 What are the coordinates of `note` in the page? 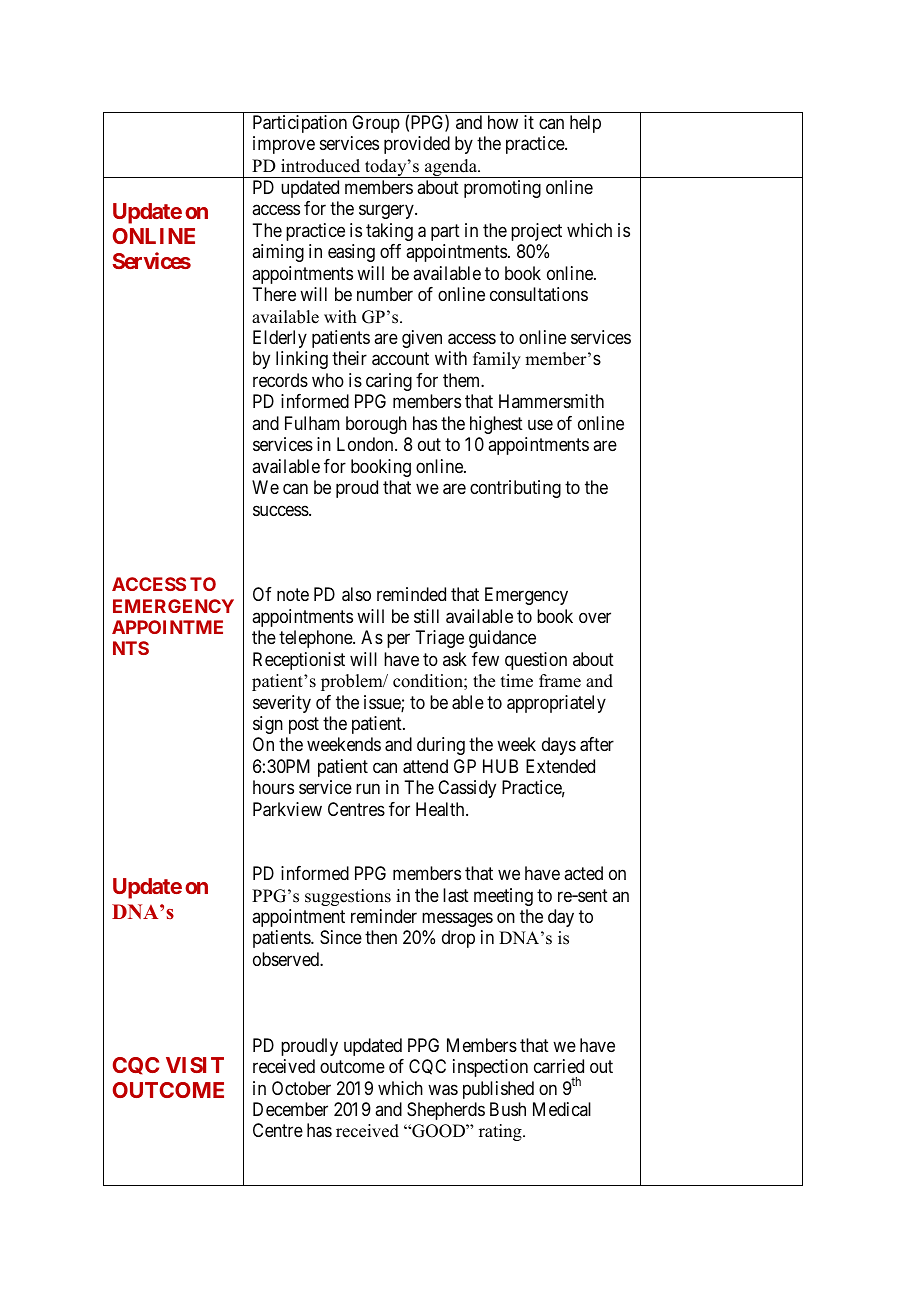 It's located at (293, 595).
